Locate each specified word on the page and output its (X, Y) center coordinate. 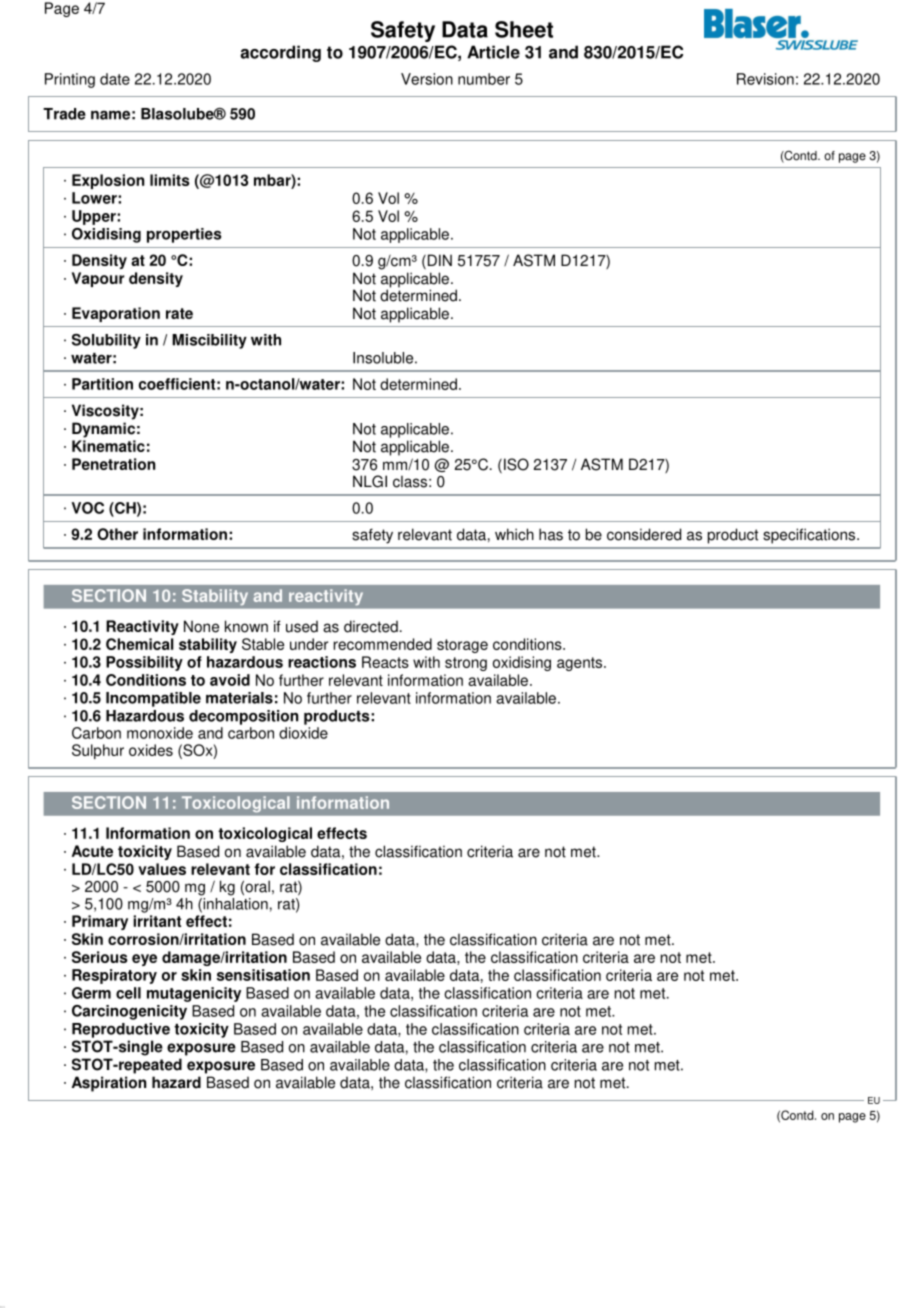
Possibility (144, 663)
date (115, 79)
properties (184, 235)
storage (462, 646)
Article (493, 52)
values (162, 869)
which (514, 534)
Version (427, 79)
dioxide (303, 733)
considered (644, 534)
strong (466, 664)
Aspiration (109, 1084)
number (484, 79)
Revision (765, 79)
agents (581, 664)
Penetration (113, 464)
